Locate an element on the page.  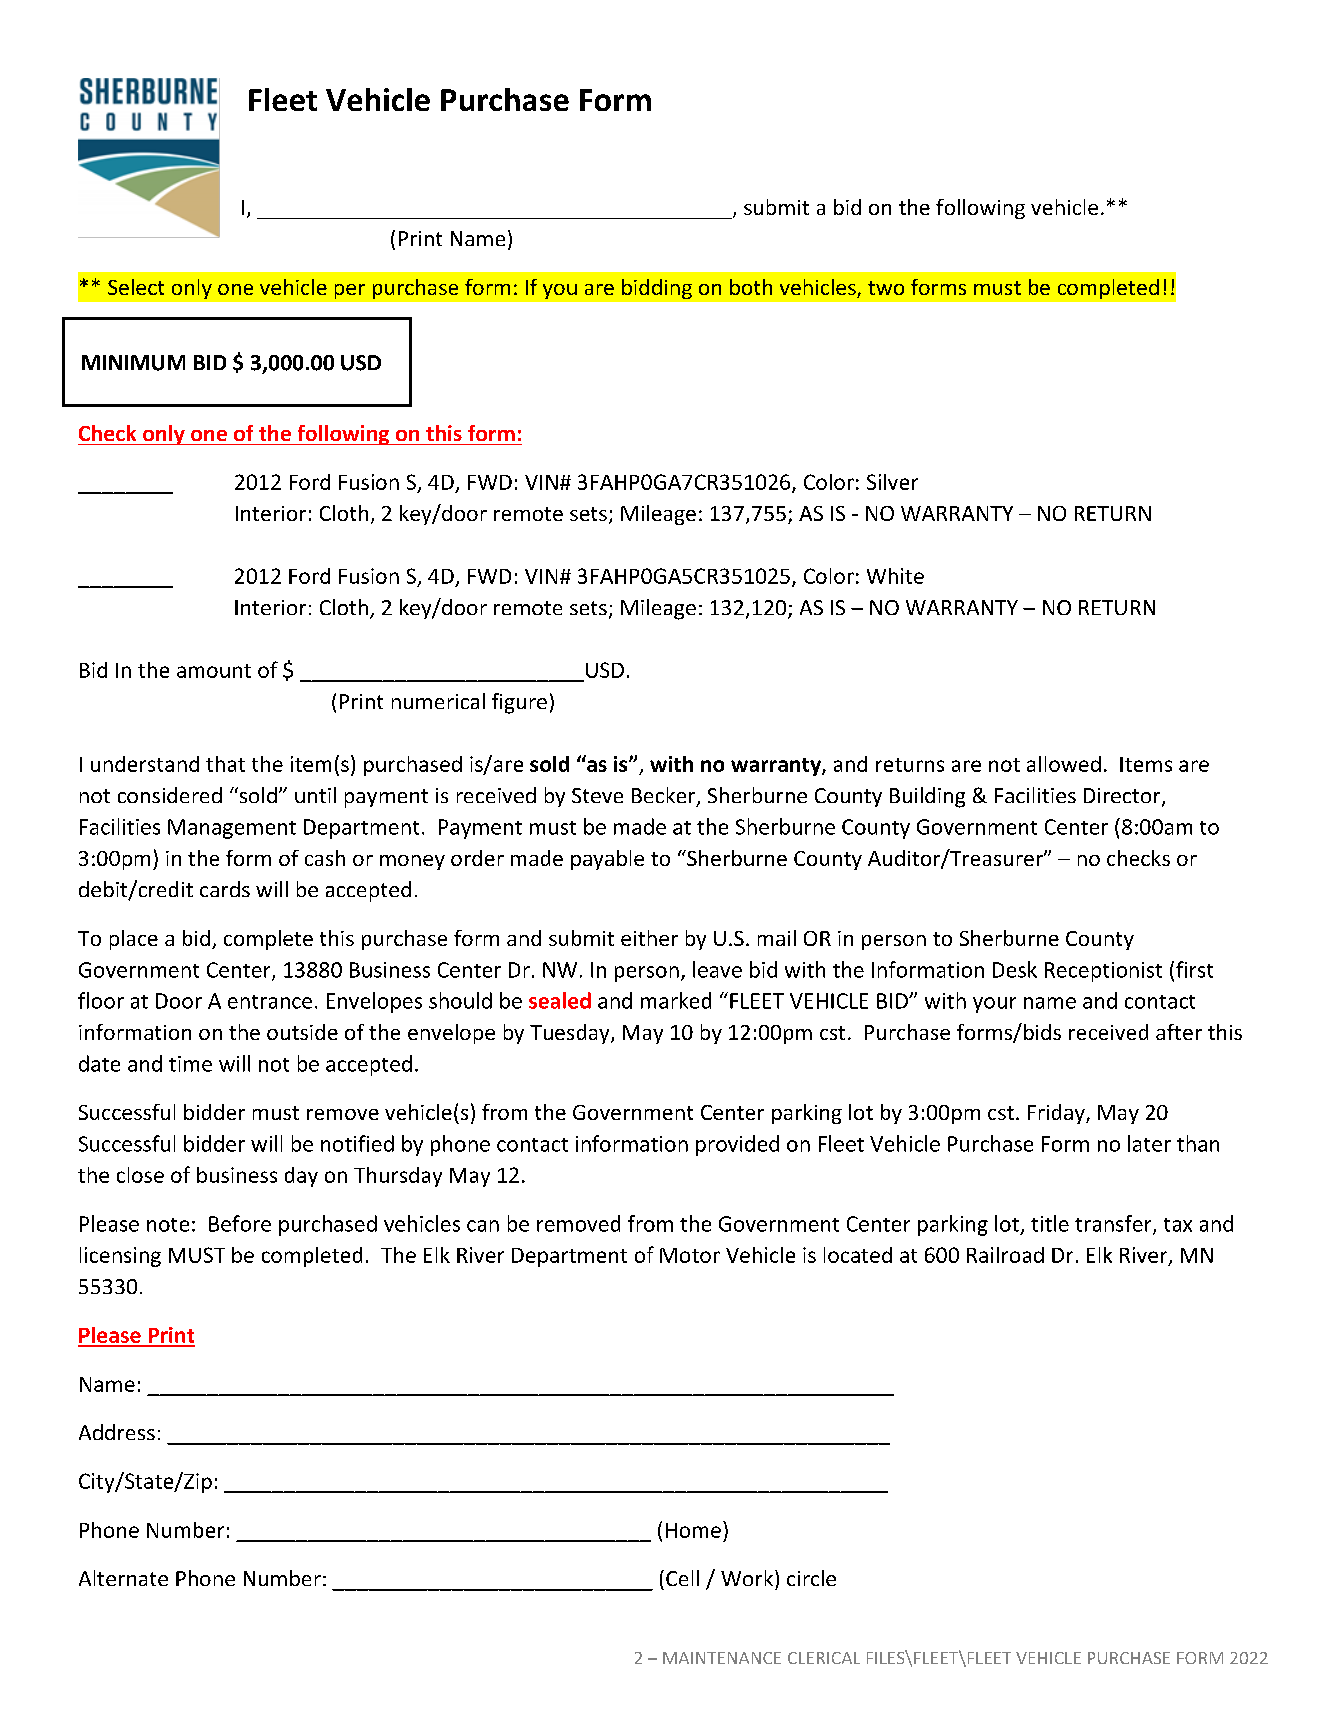
entrance is located at coordinates (270, 1002).
